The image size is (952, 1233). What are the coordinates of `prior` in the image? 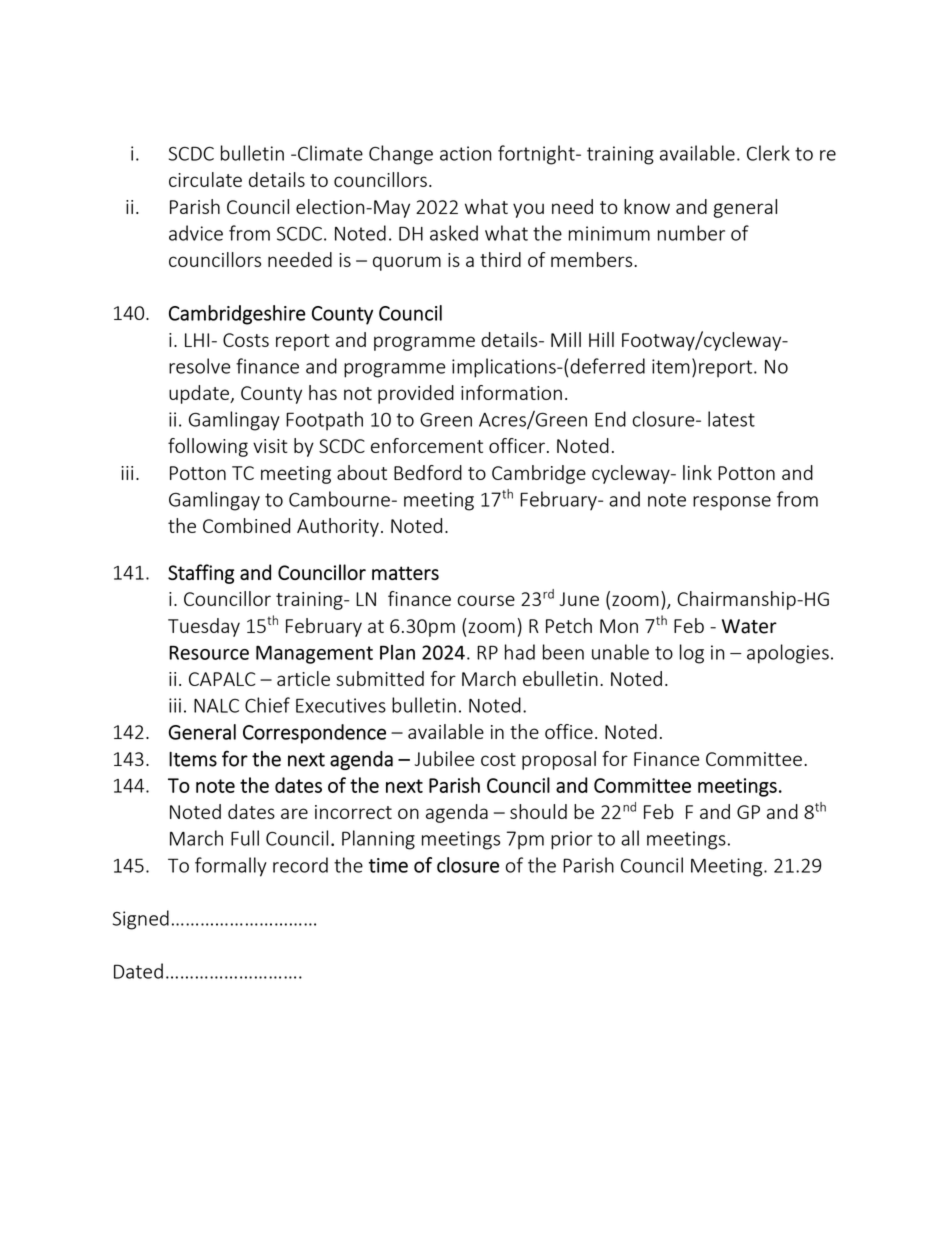 It's located at (572, 840).
